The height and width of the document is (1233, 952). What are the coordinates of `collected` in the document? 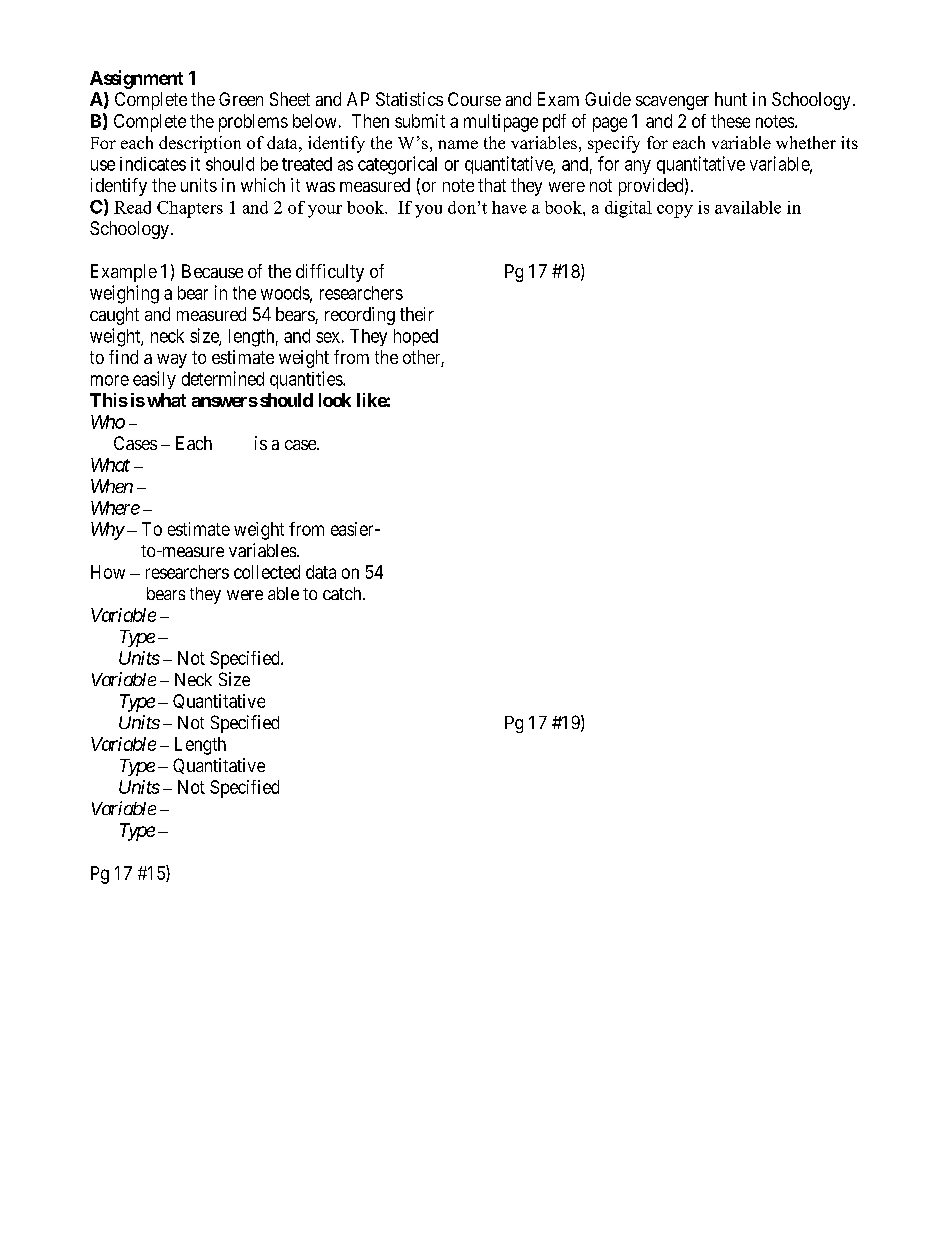 It's located at (267, 572).
